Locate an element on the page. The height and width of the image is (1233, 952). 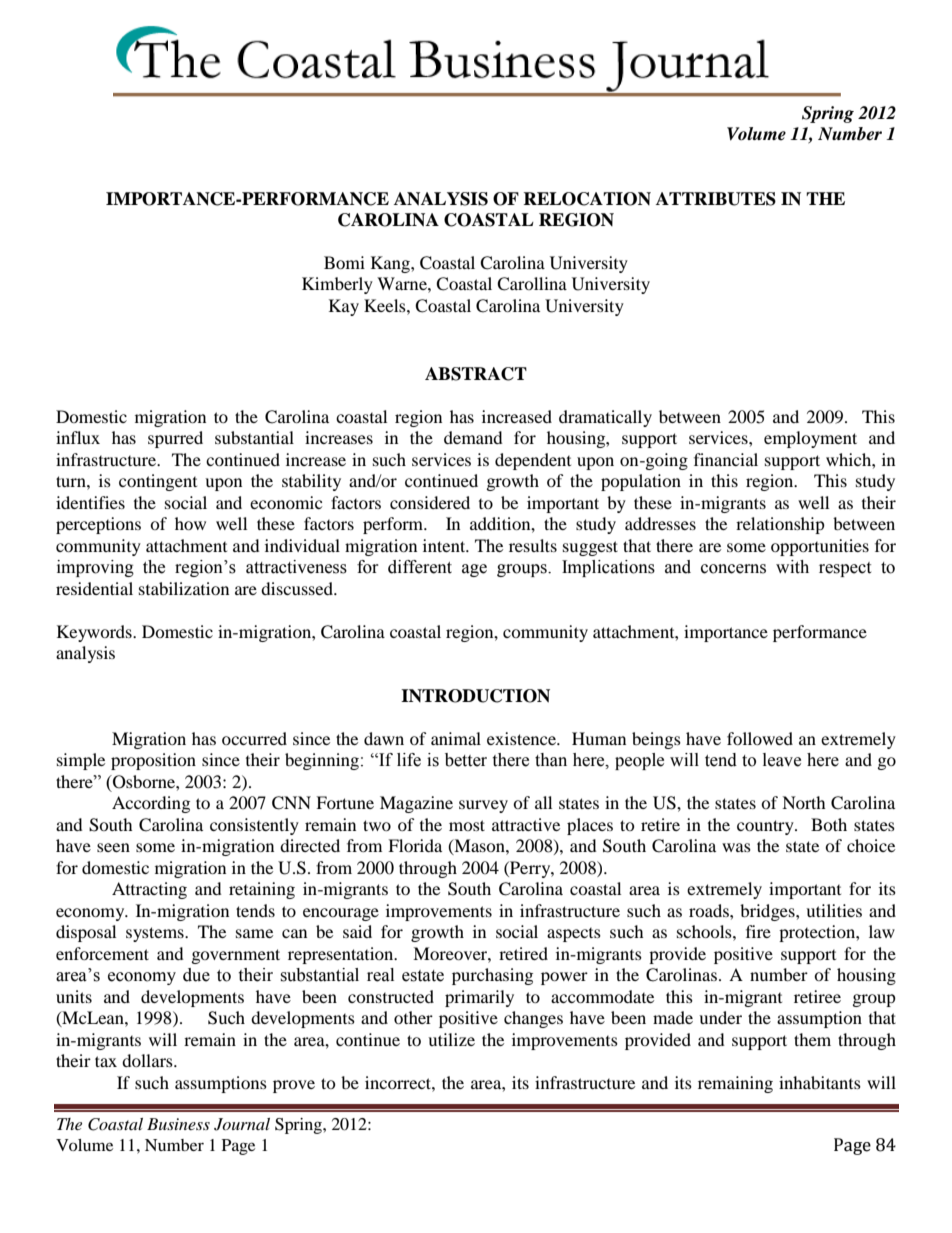
how is located at coordinates (190, 523).
